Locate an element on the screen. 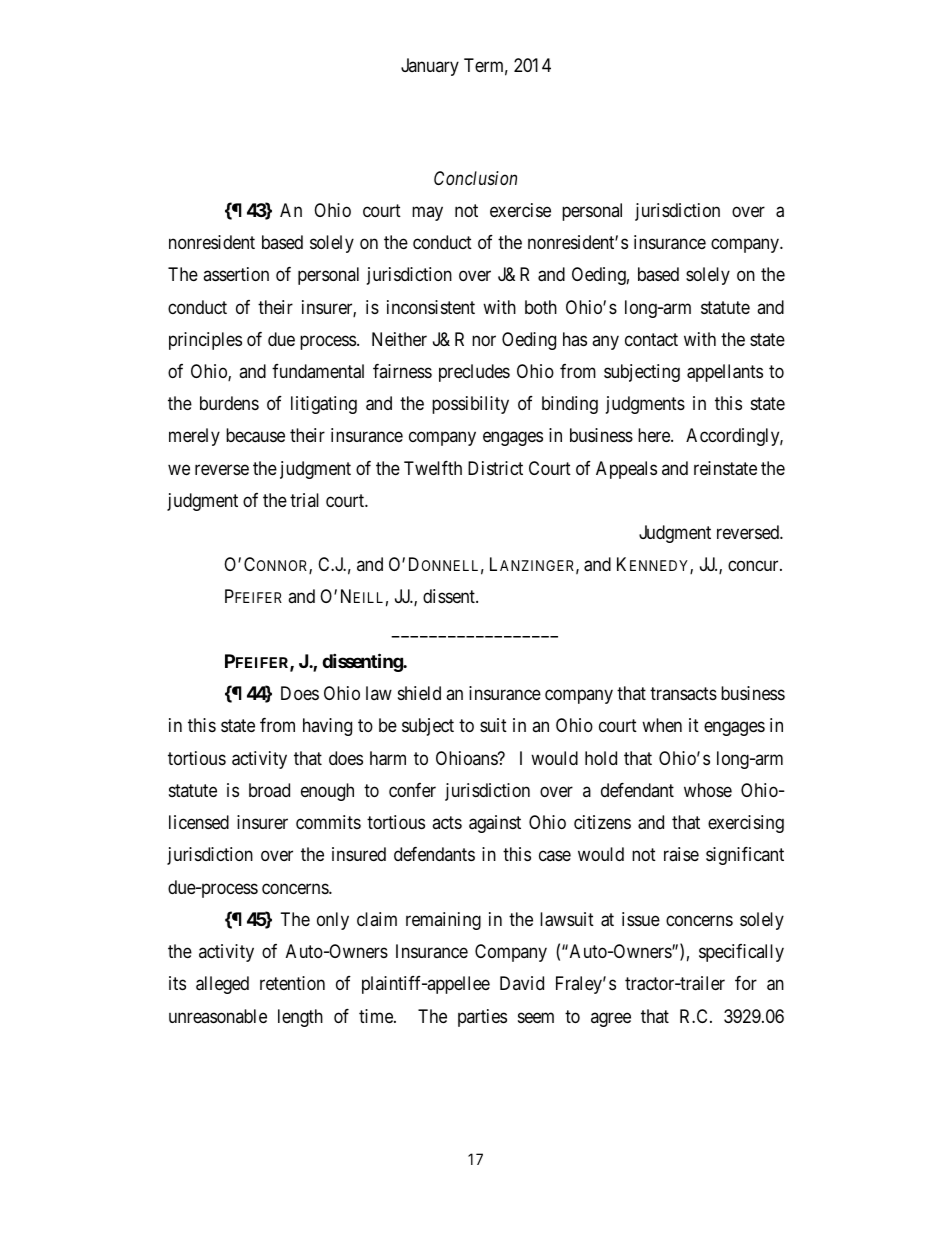 Image resolution: width=952 pixels, height=1233 pixels. retention is located at coordinates (292, 983).
